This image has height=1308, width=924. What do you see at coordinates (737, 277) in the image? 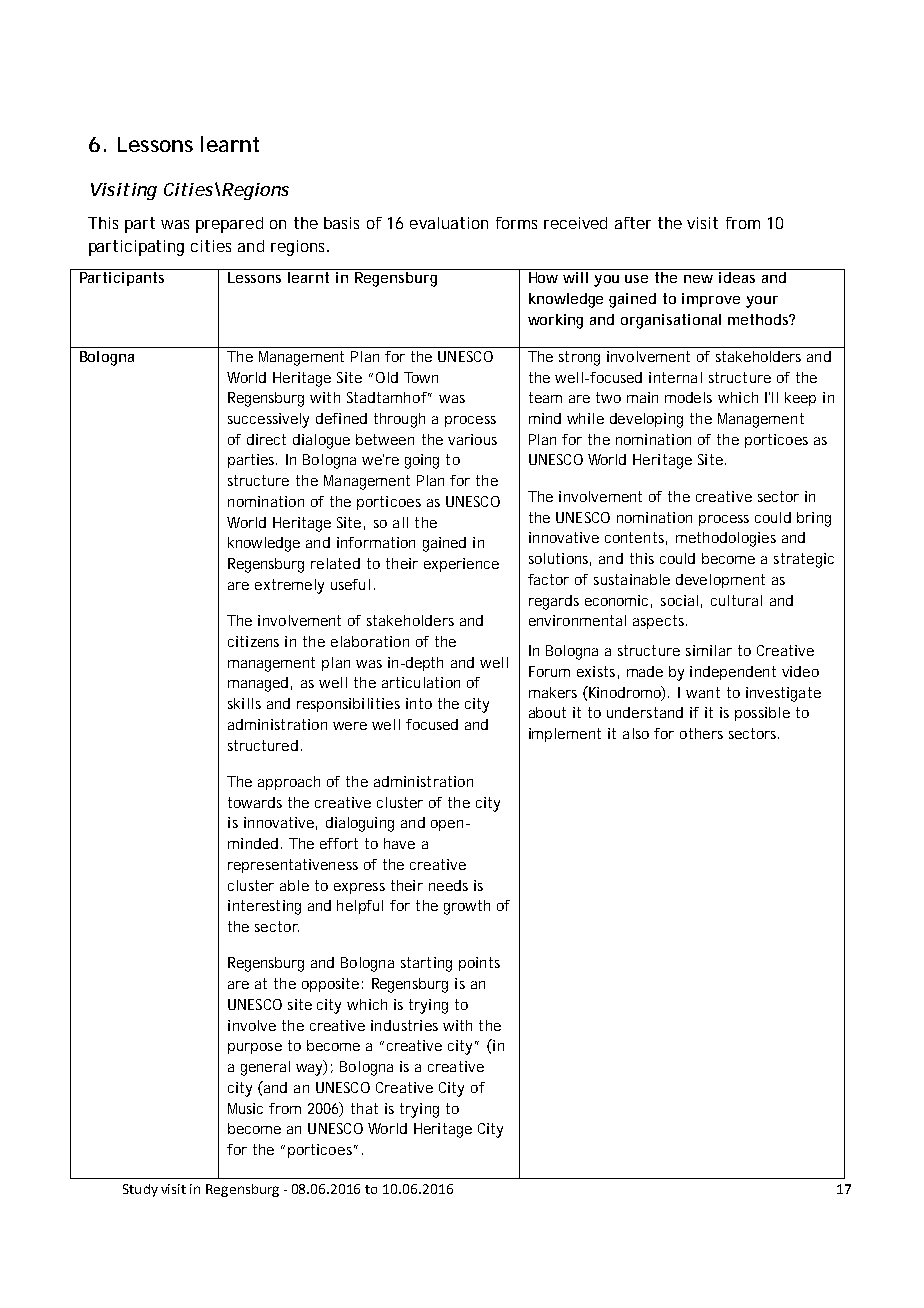
I see `ideas` at bounding box center [737, 277].
